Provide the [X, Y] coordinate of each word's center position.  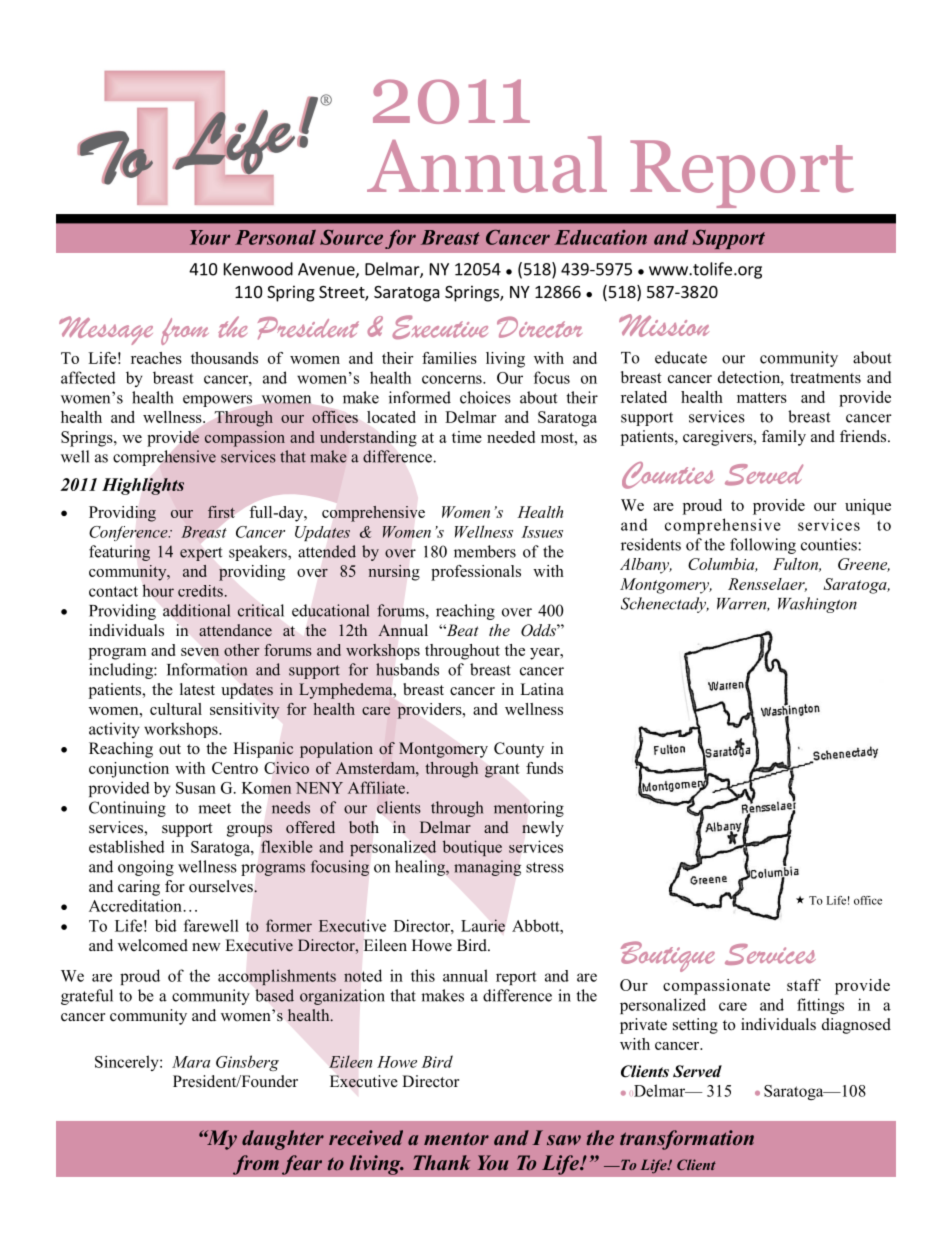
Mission [664, 325]
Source [351, 237]
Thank [442, 1162]
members [485, 551]
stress [545, 867]
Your [210, 237]
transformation [687, 1140]
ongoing [146, 868]
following [763, 546]
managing [487, 868]
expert [201, 554]
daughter [283, 1140]
